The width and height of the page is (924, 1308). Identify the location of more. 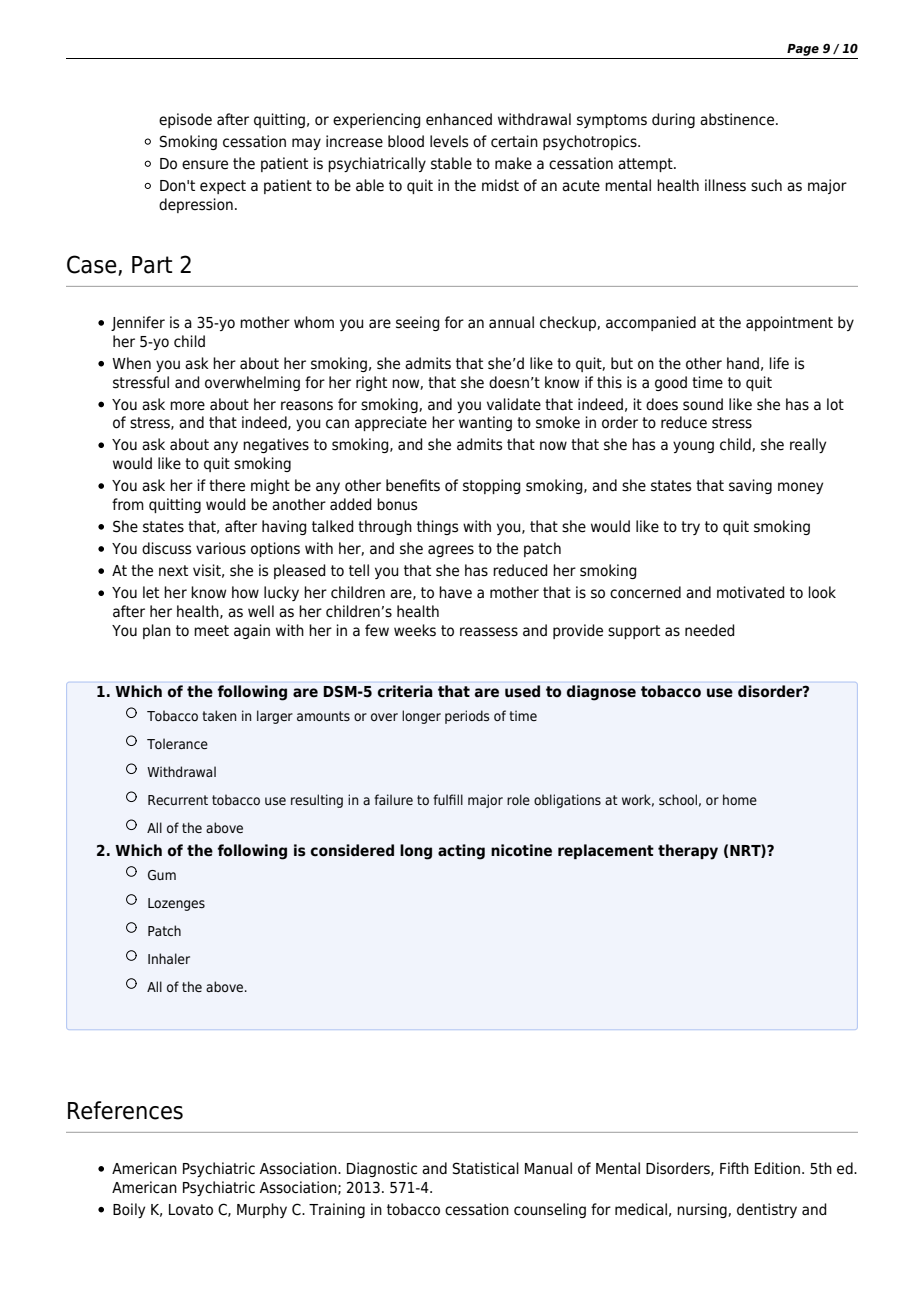
(187, 406).
